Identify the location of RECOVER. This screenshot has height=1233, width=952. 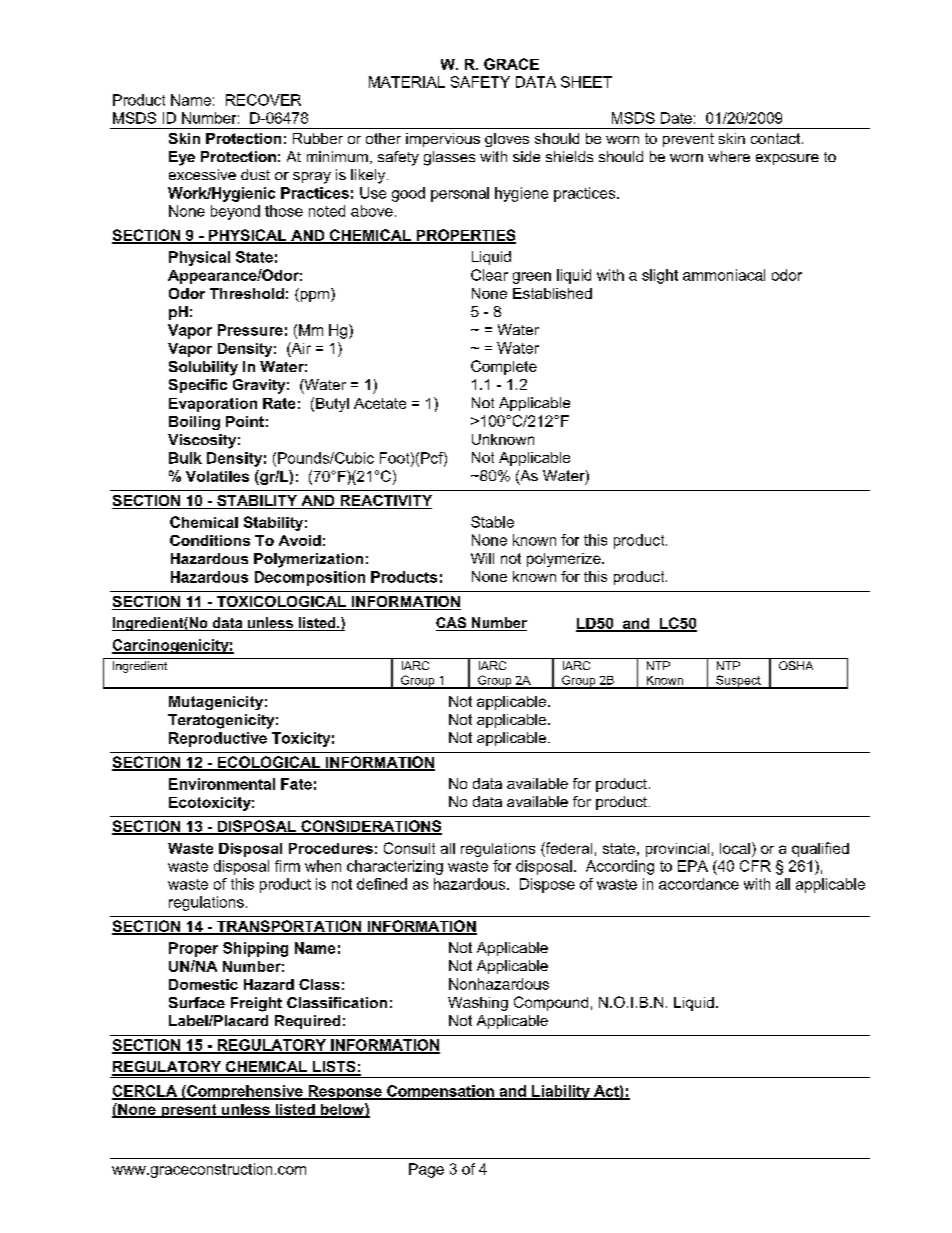
(263, 100).
